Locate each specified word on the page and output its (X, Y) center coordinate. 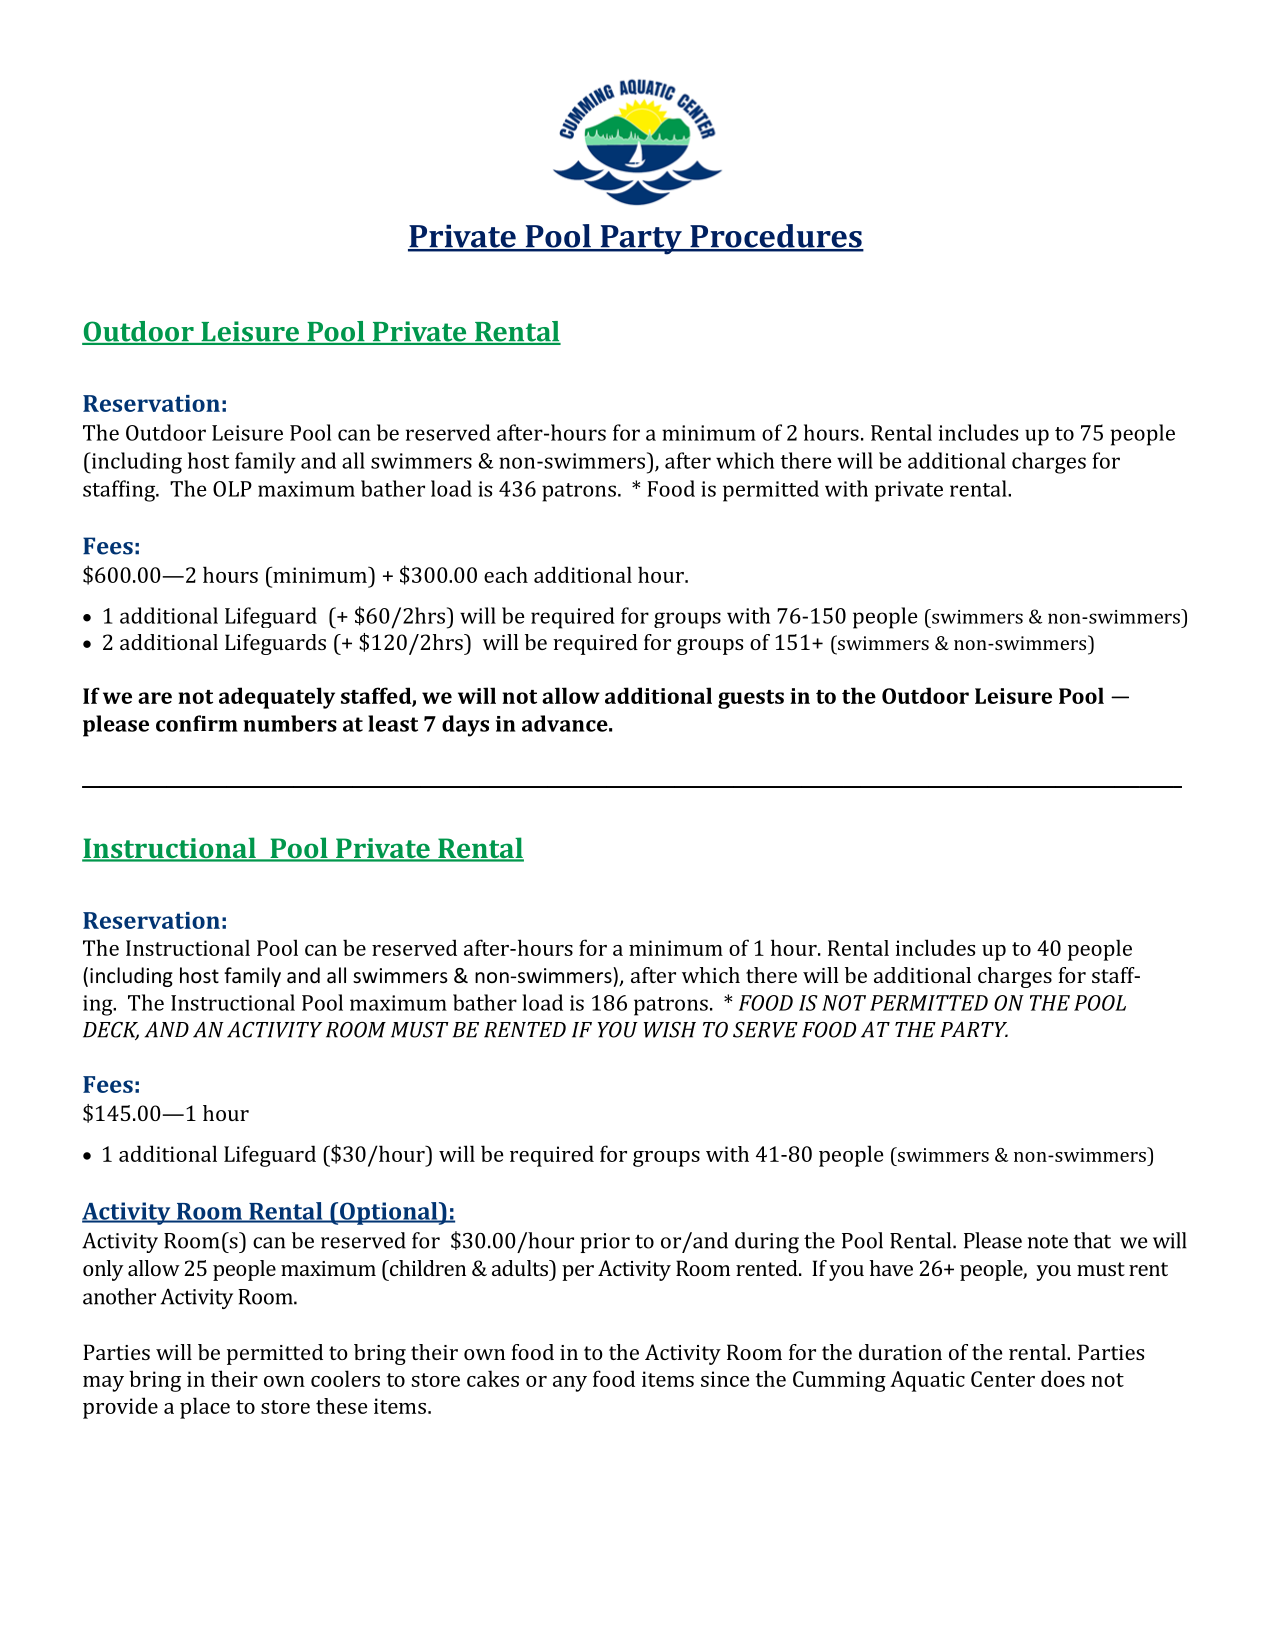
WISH (670, 1030)
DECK (111, 1031)
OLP (232, 489)
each (506, 574)
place (205, 1408)
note (1048, 1241)
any (570, 1384)
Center (1003, 1379)
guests (751, 699)
